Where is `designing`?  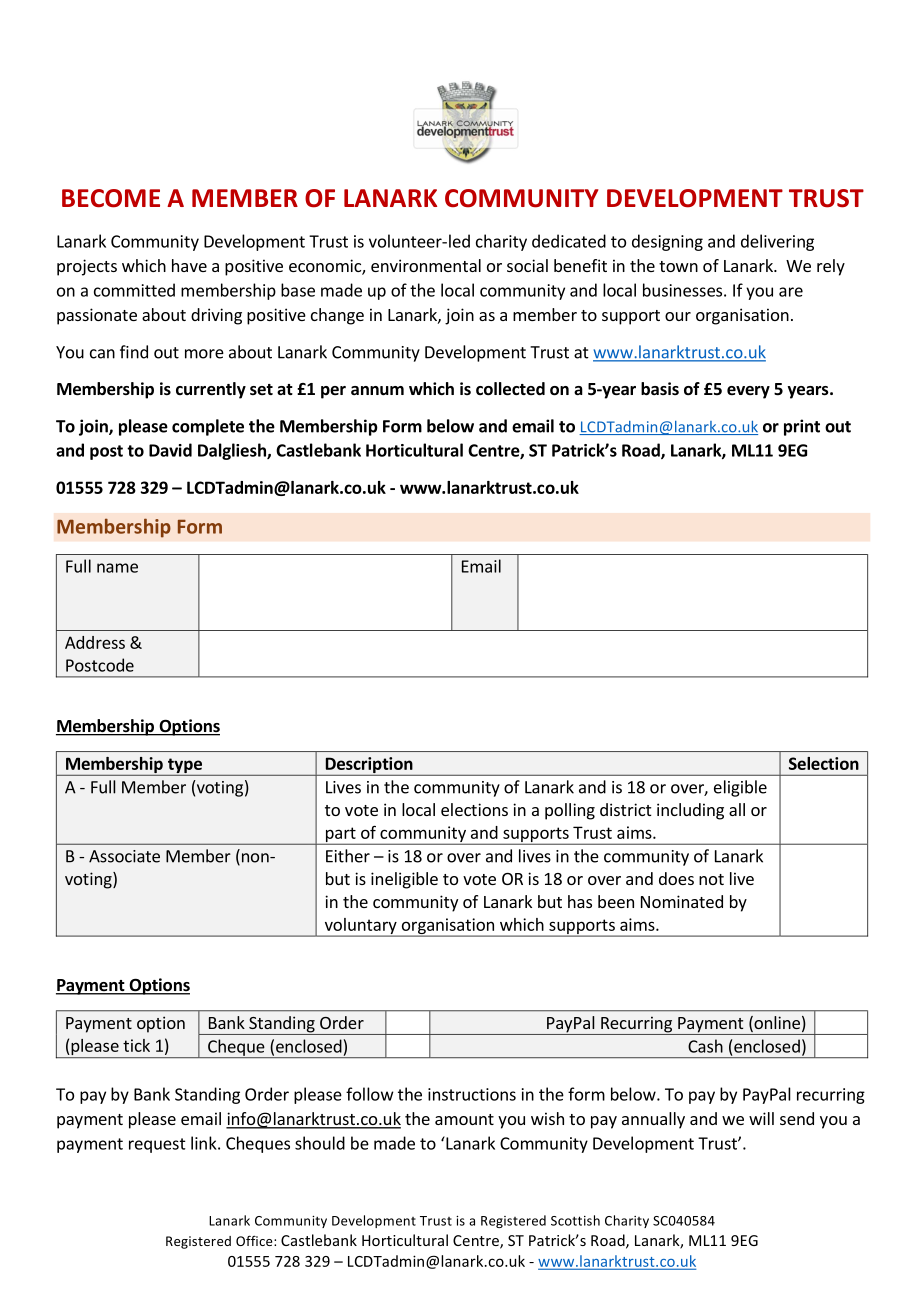
designing is located at coordinates (667, 242).
